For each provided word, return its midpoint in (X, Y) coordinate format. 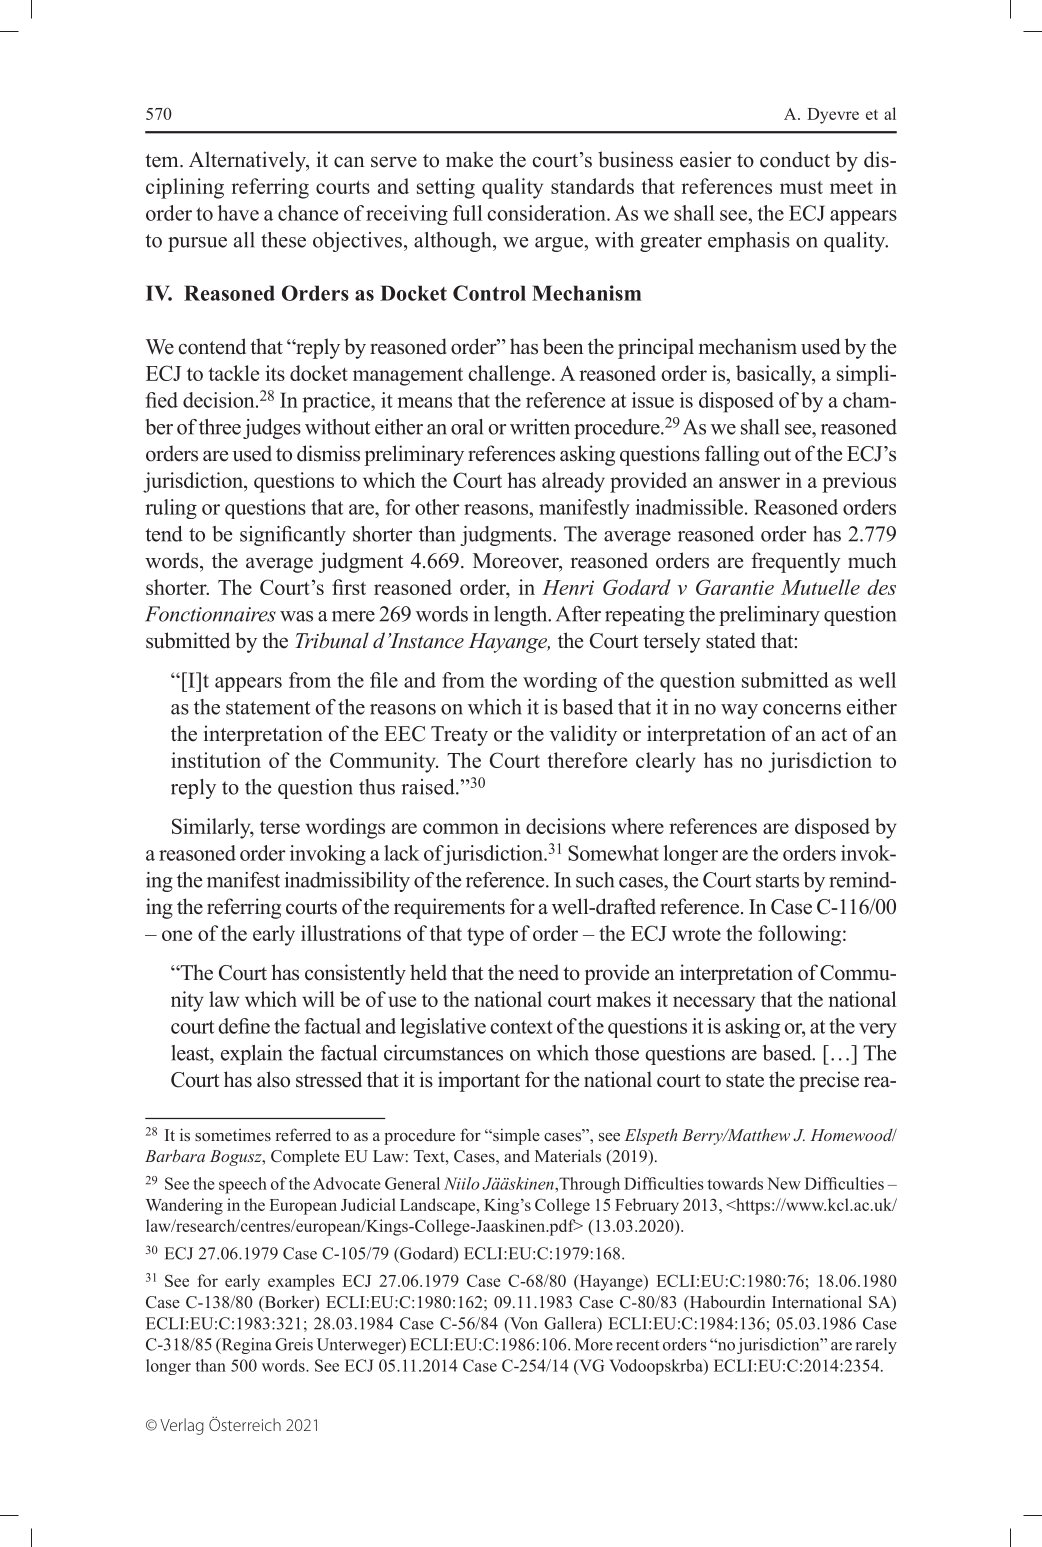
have (238, 213)
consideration (548, 213)
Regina (245, 1346)
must (801, 187)
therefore (587, 760)
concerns (802, 709)
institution (216, 760)
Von (523, 1323)
